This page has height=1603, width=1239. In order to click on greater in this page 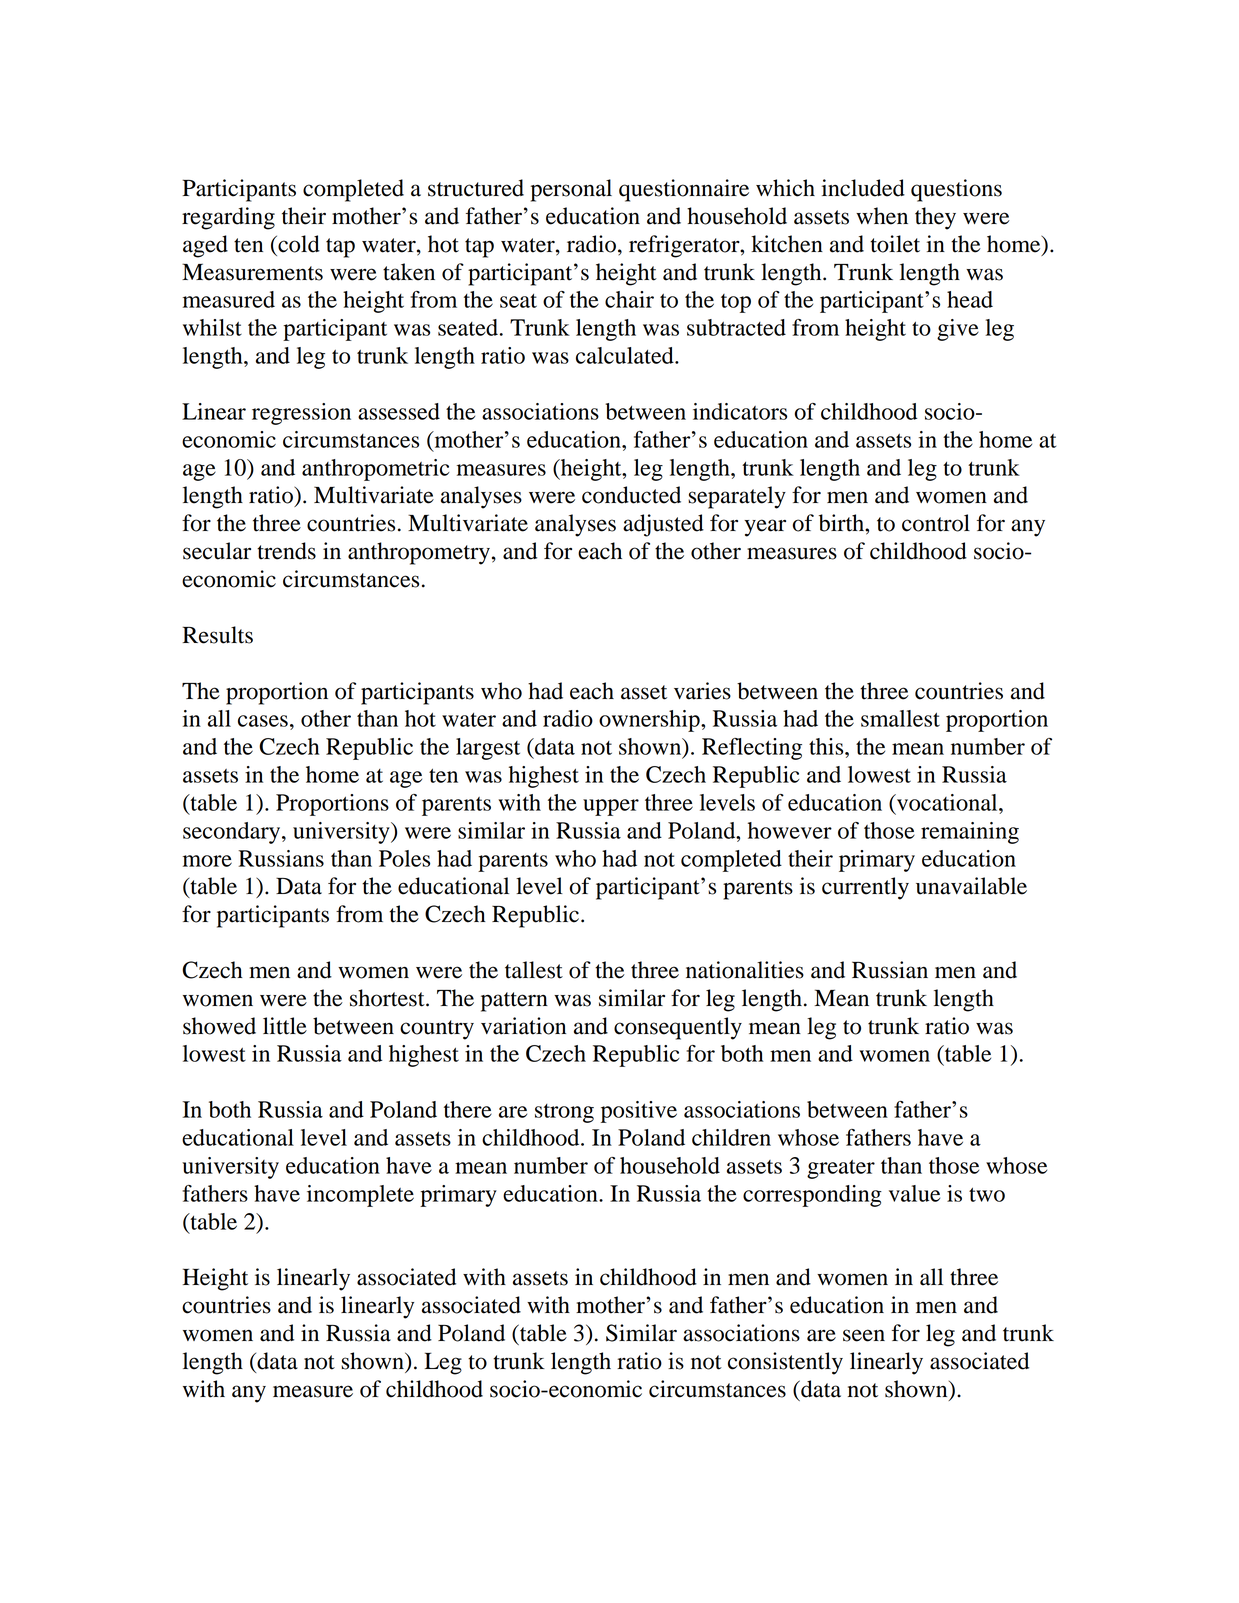, I will do `click(841, 1169)`.
